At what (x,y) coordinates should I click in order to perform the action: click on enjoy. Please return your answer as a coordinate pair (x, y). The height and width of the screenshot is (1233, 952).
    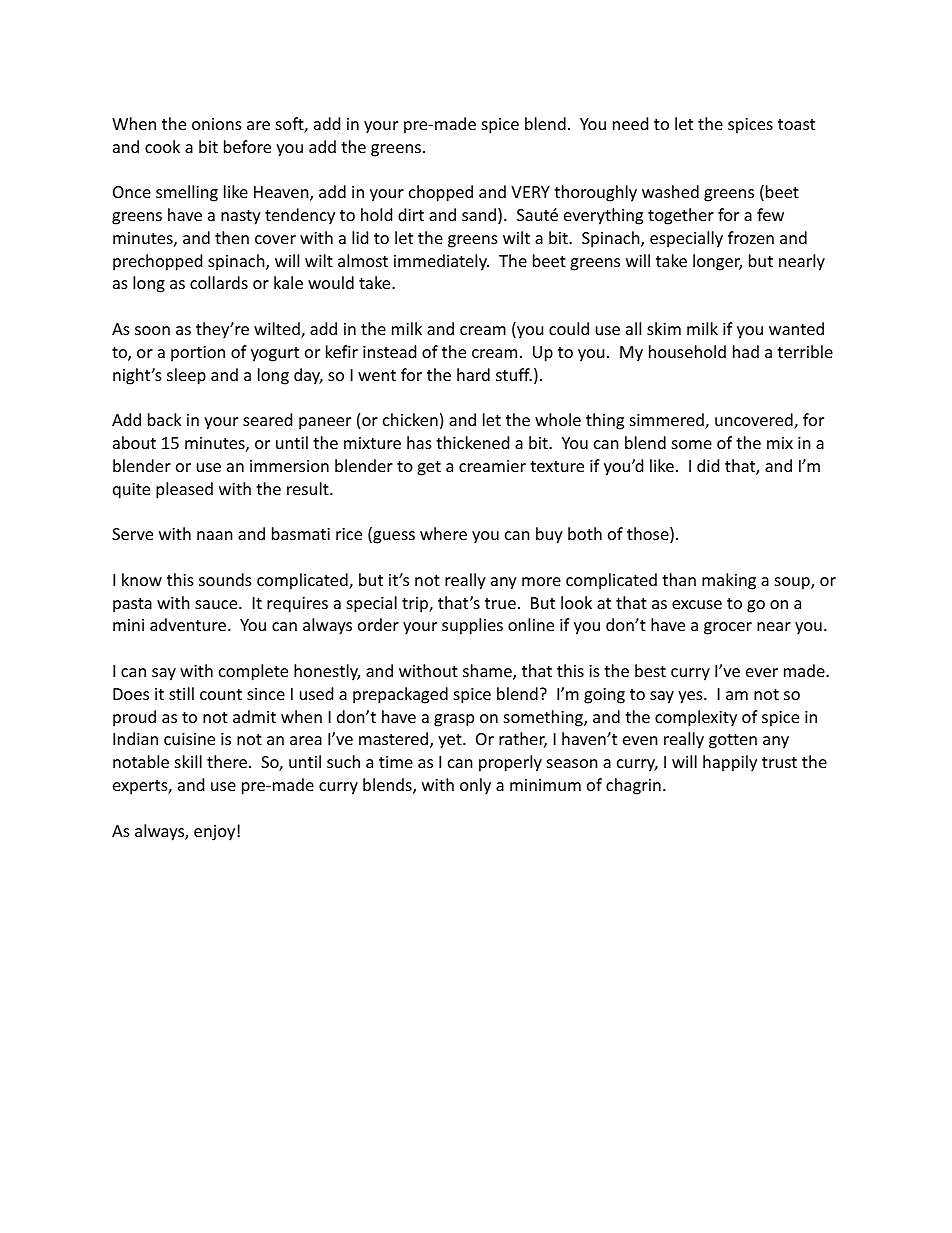
    Looking at the image, I should click on (216, 833).
